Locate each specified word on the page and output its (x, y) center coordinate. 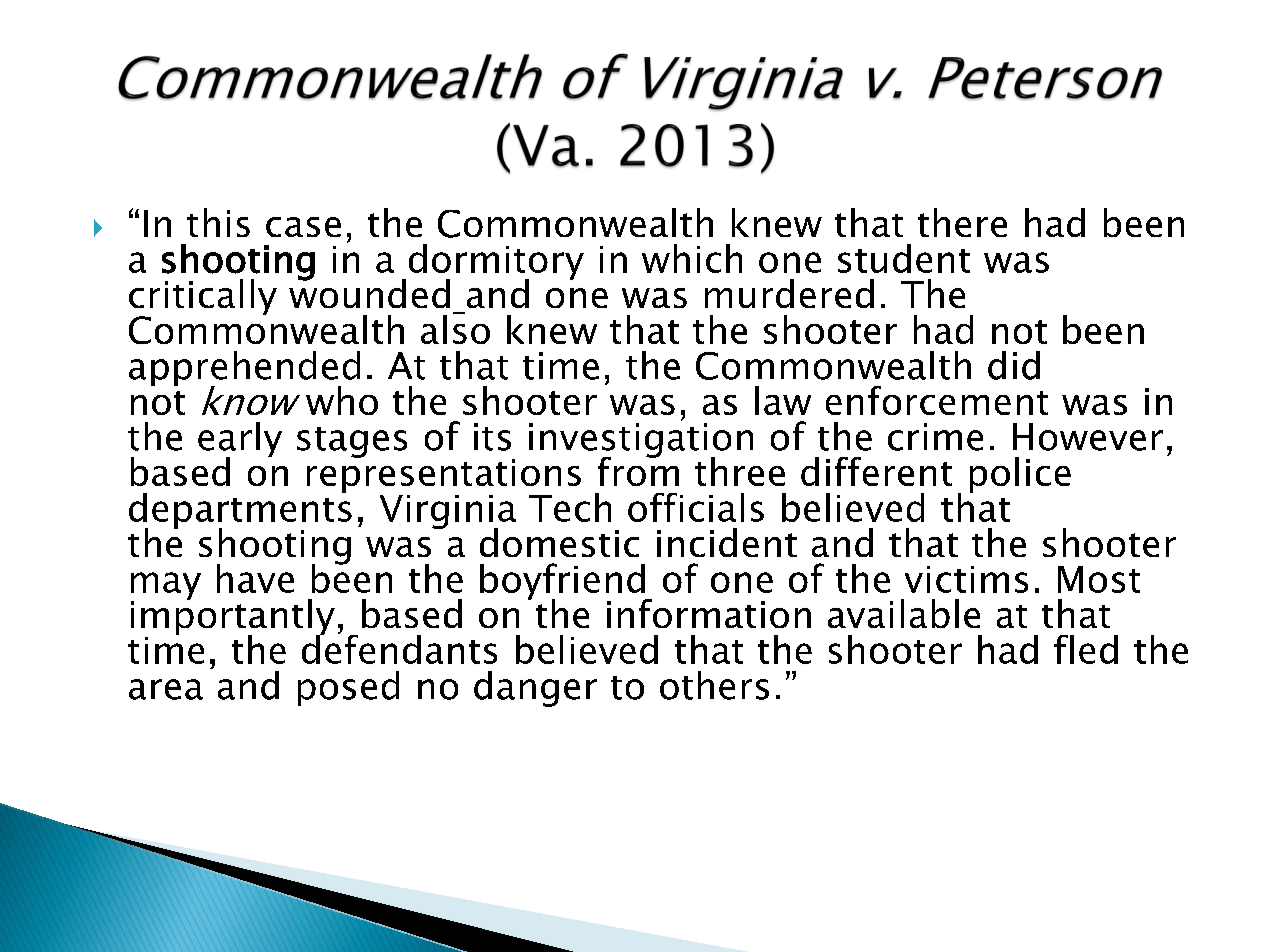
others (714, 685)
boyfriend (563, 582)
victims (966, 579)
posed (348, 688)
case (303, 227)
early (240, 441)
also (455, 328)
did (1014, 365)
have (255, 578)
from (638, 470)
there (962, 222)
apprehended (244, 370)
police (1020, 475)
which (692, 258)
